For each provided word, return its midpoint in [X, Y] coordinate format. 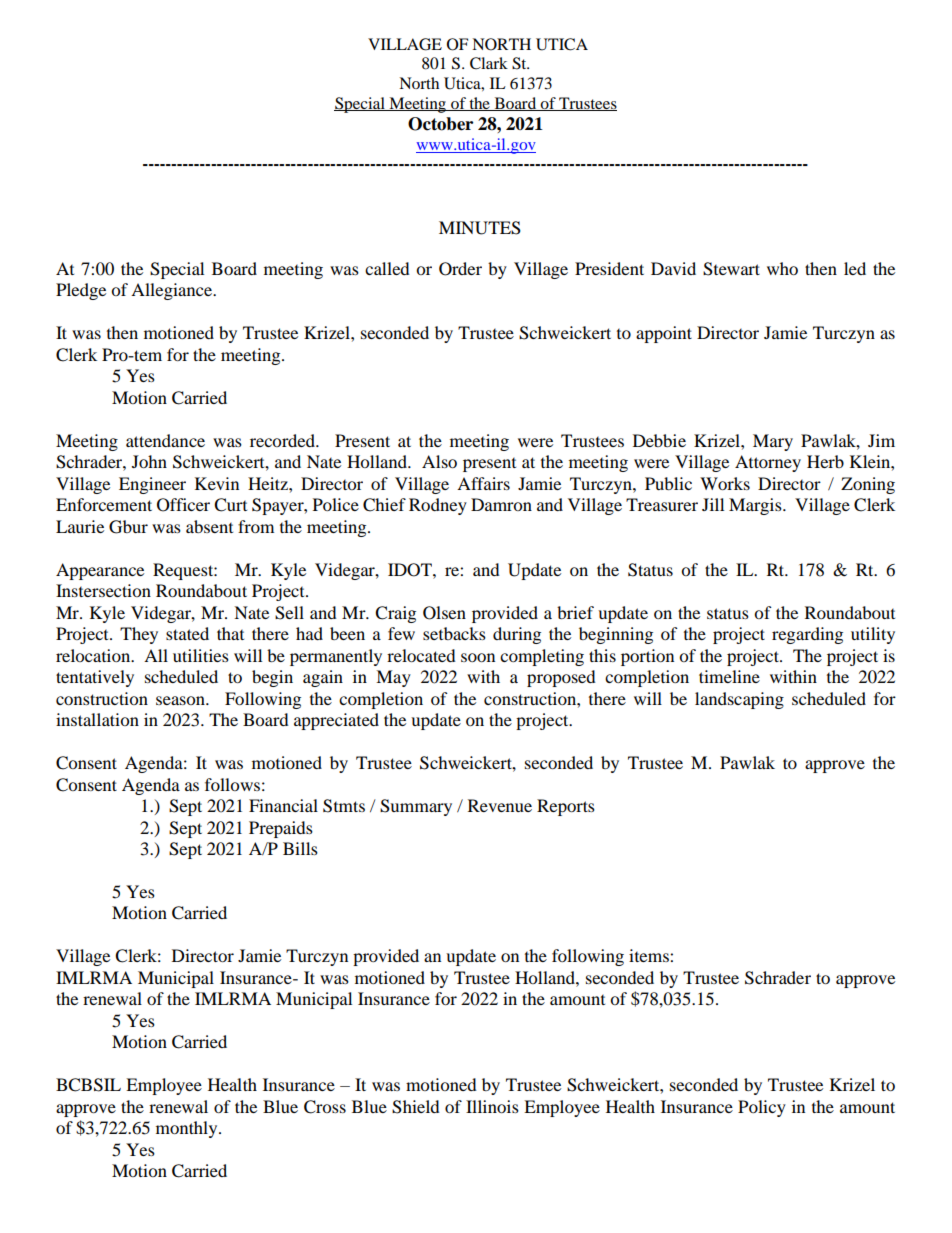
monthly [188, 1129]
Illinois [492, 1106]
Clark [489, 63]
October [440, 124]
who [782, 268]
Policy [762, 1108]
